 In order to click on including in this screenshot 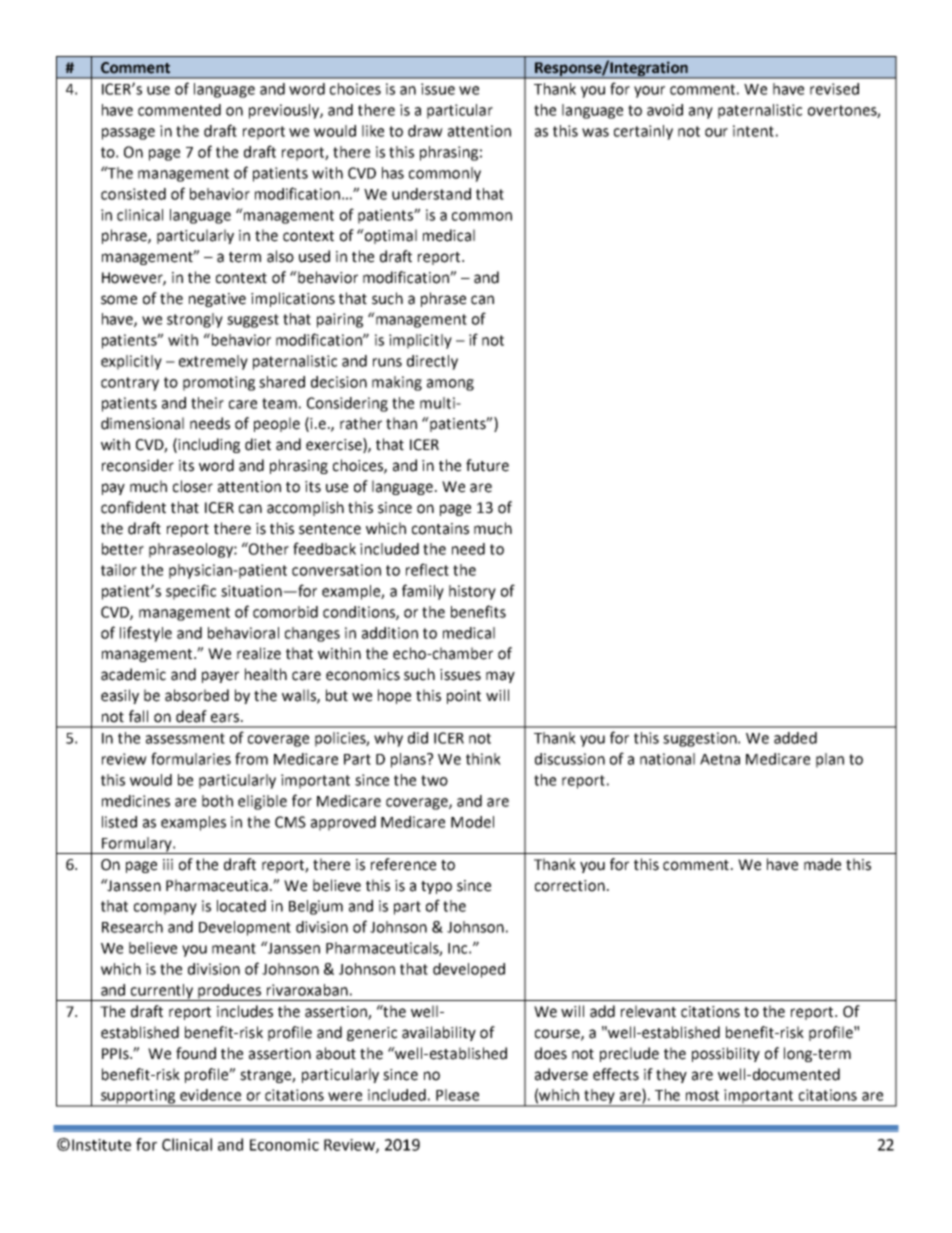, I will do `click(209, 445)`.
